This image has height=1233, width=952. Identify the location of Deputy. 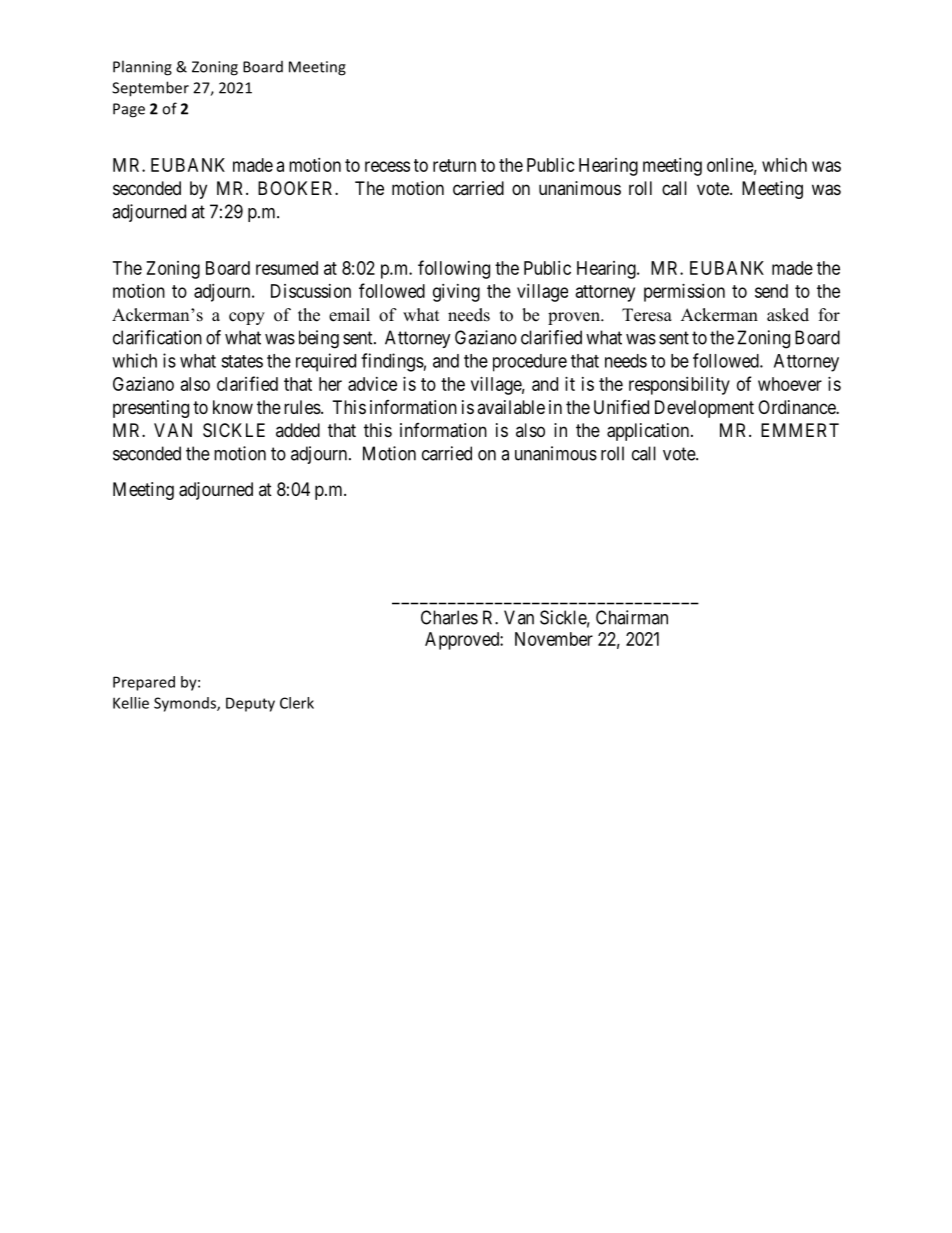
(250, 704).
